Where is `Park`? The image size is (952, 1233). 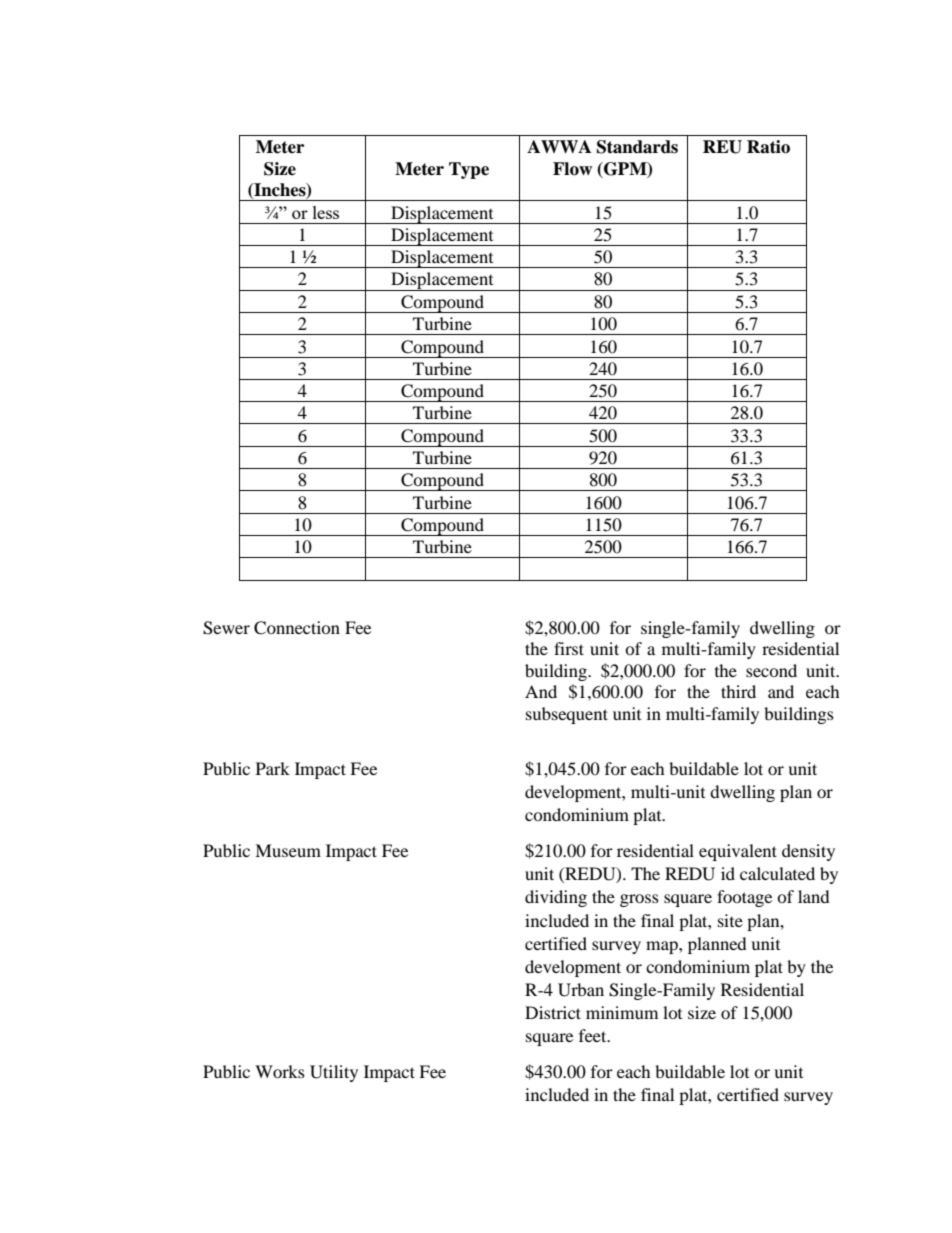
Park is located at coordinates (273, 768).
